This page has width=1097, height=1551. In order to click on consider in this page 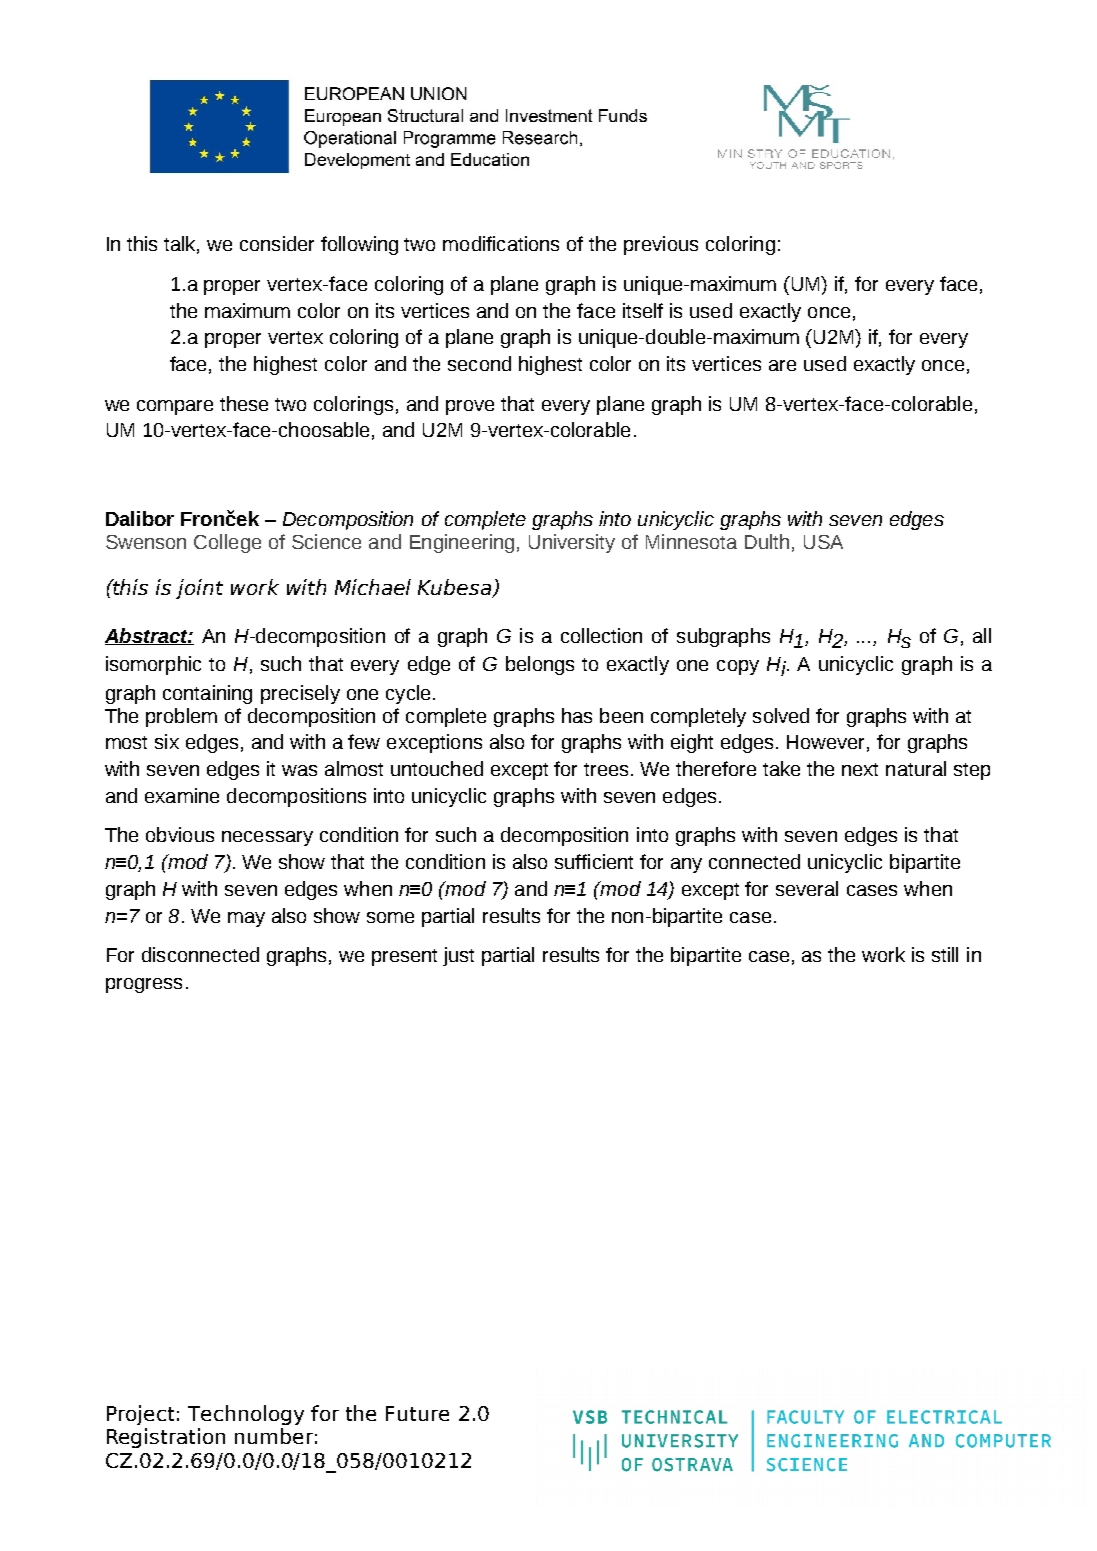, I will do `click(277, 243)`.
